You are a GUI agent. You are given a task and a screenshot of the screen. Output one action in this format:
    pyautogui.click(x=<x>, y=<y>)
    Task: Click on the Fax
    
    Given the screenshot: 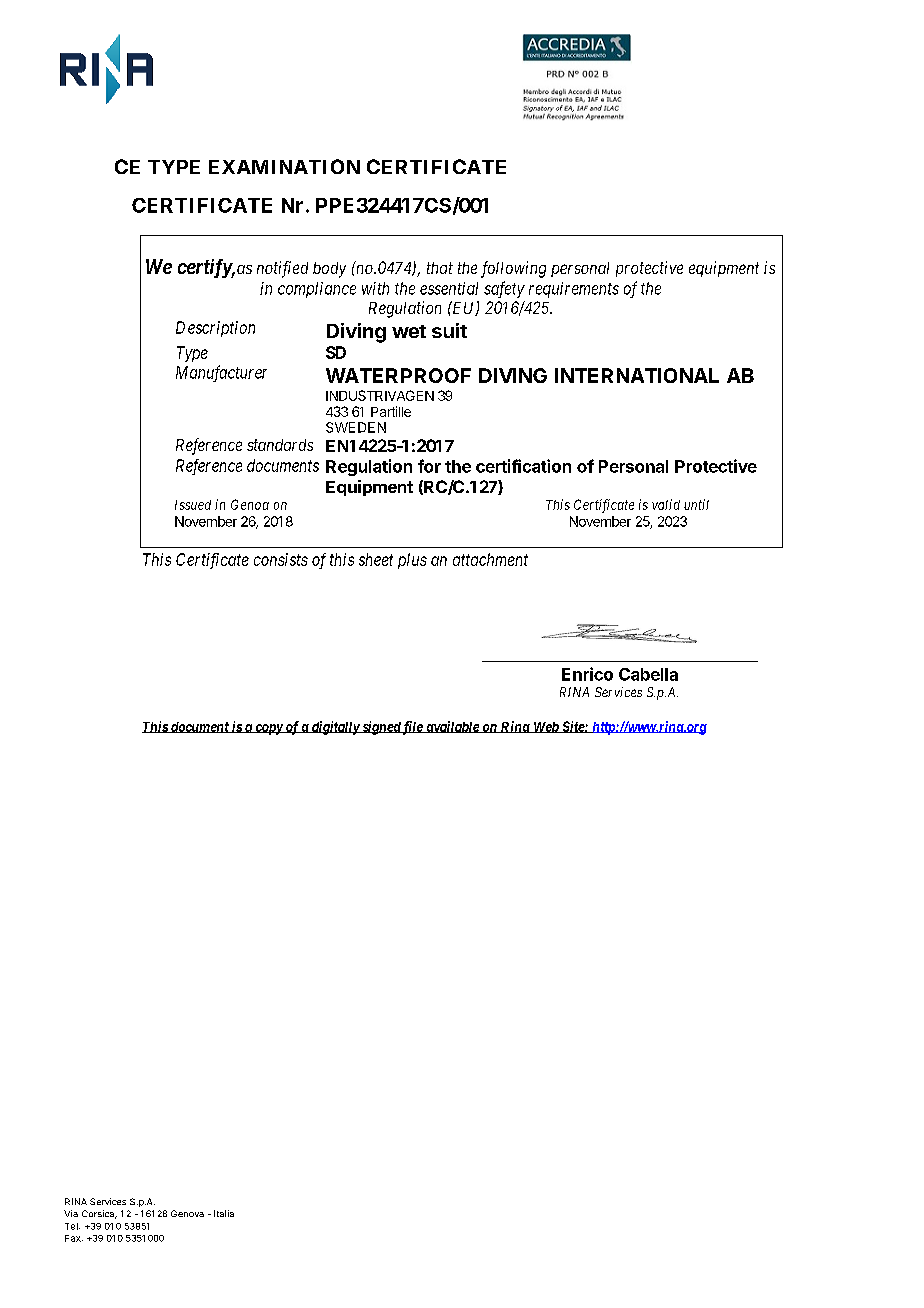 What is the action you would take?
    pyautogui.click(x=74, y=1238)
